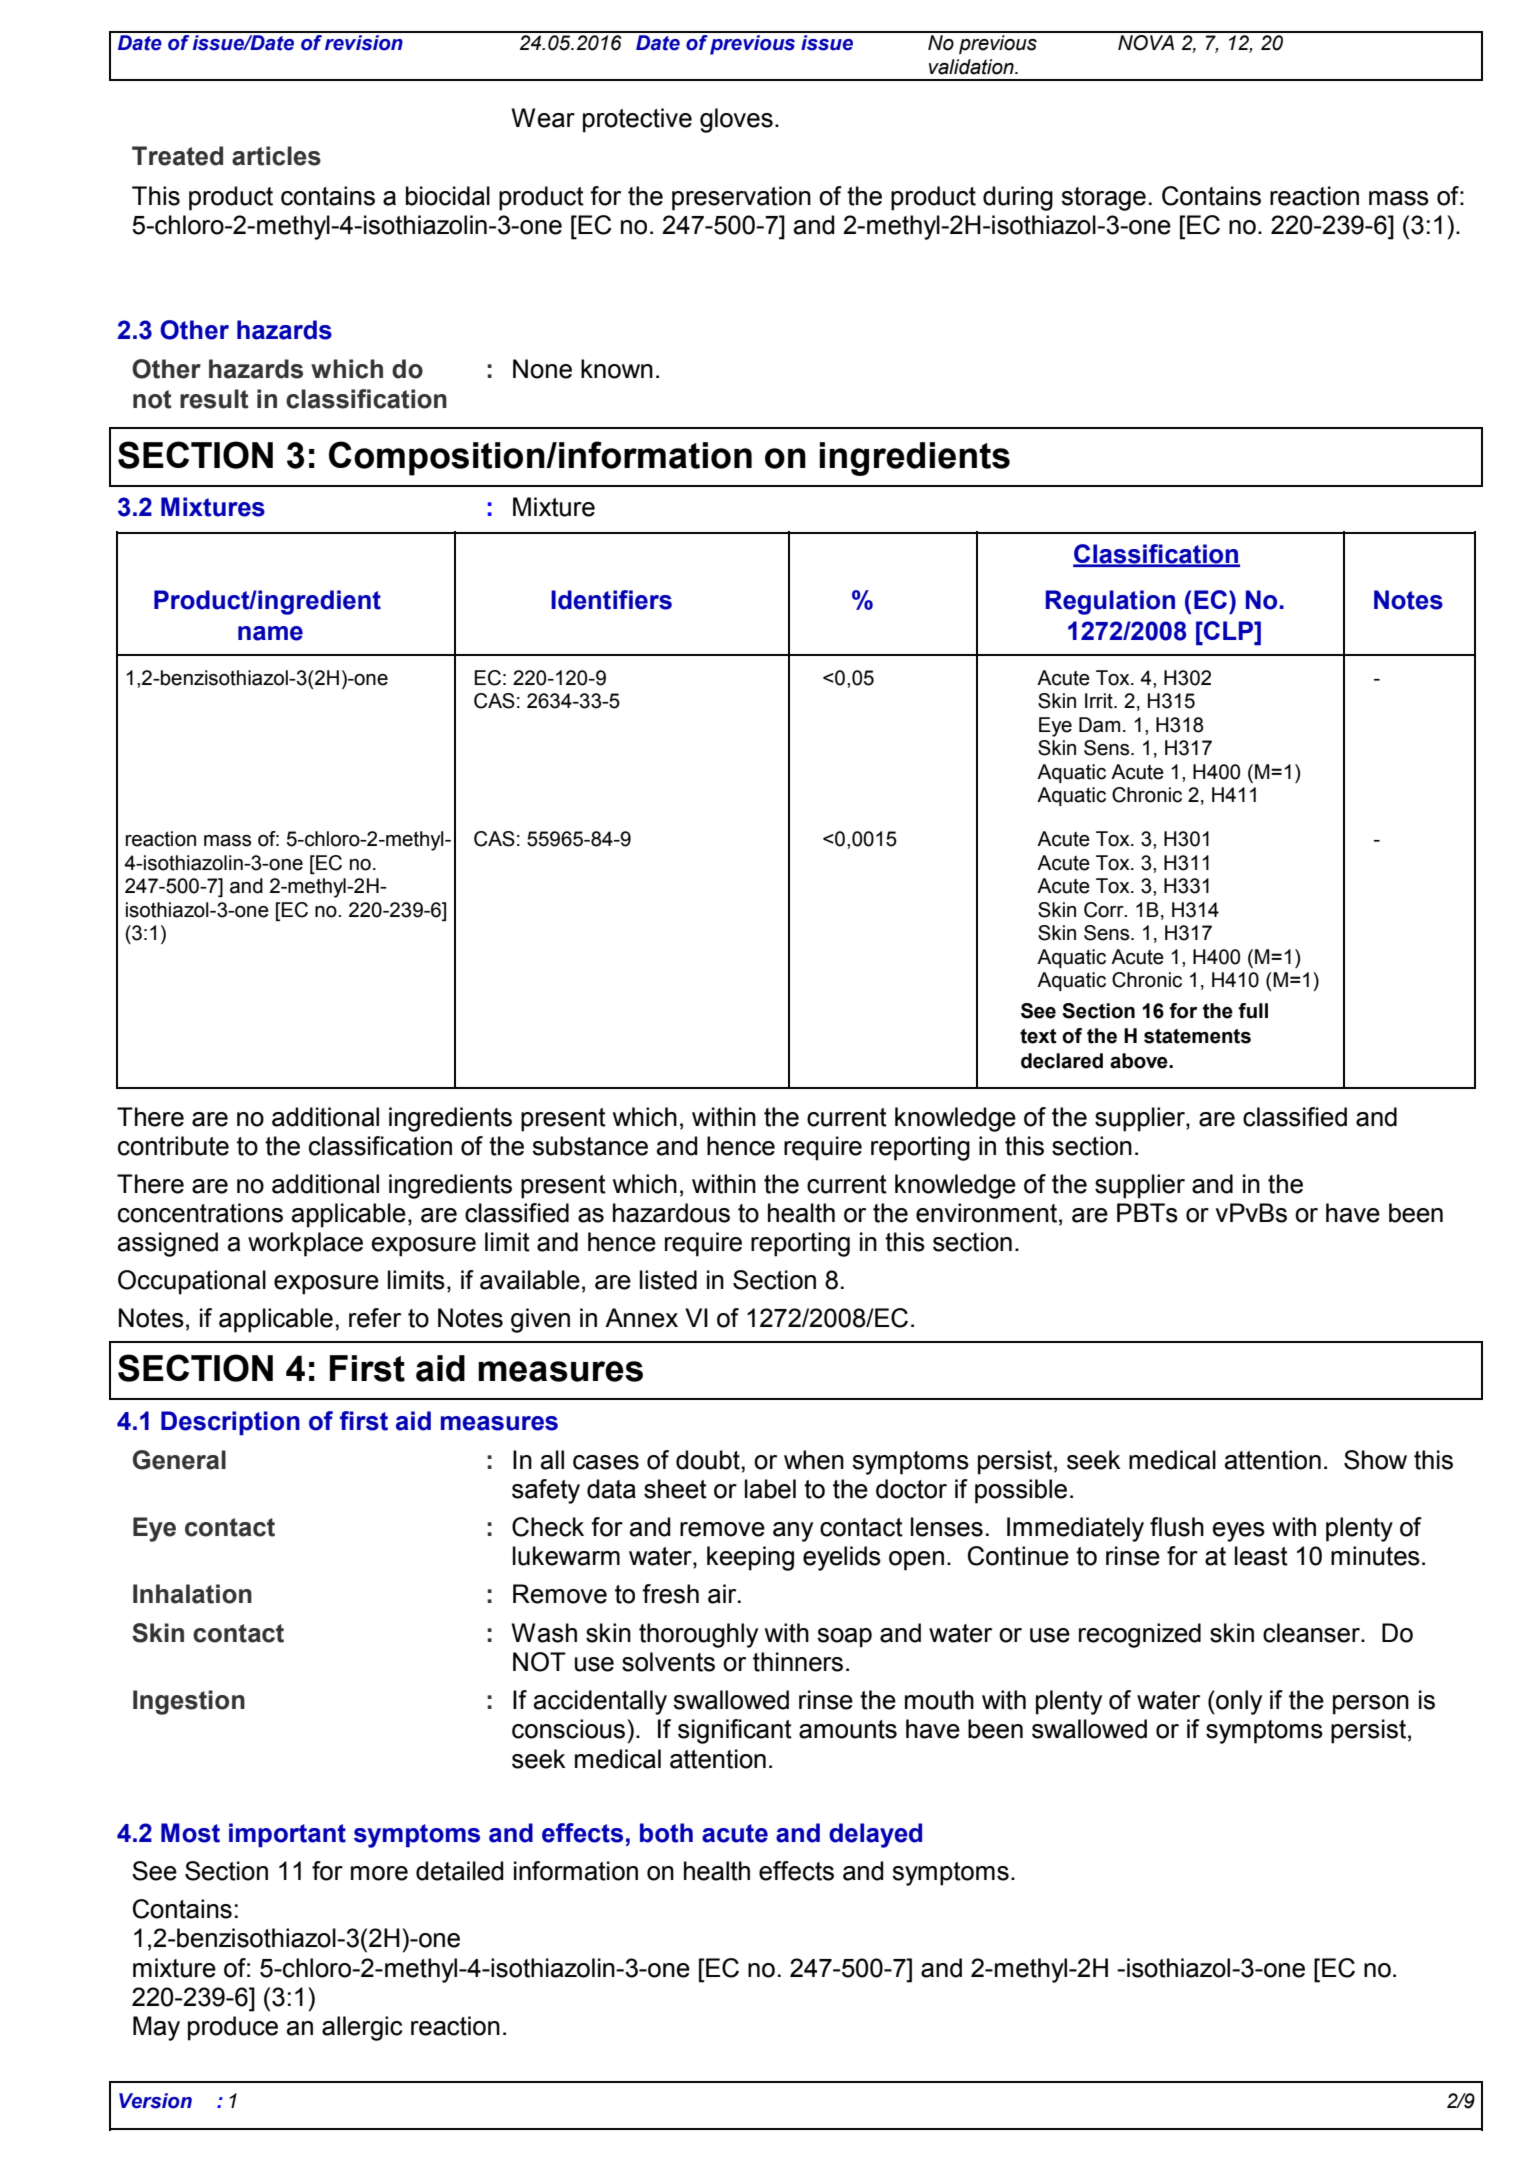  What do you see at coordinates (668, 1280) in the screenshot?
I see `listed` at bounding box center [668, 1280].
